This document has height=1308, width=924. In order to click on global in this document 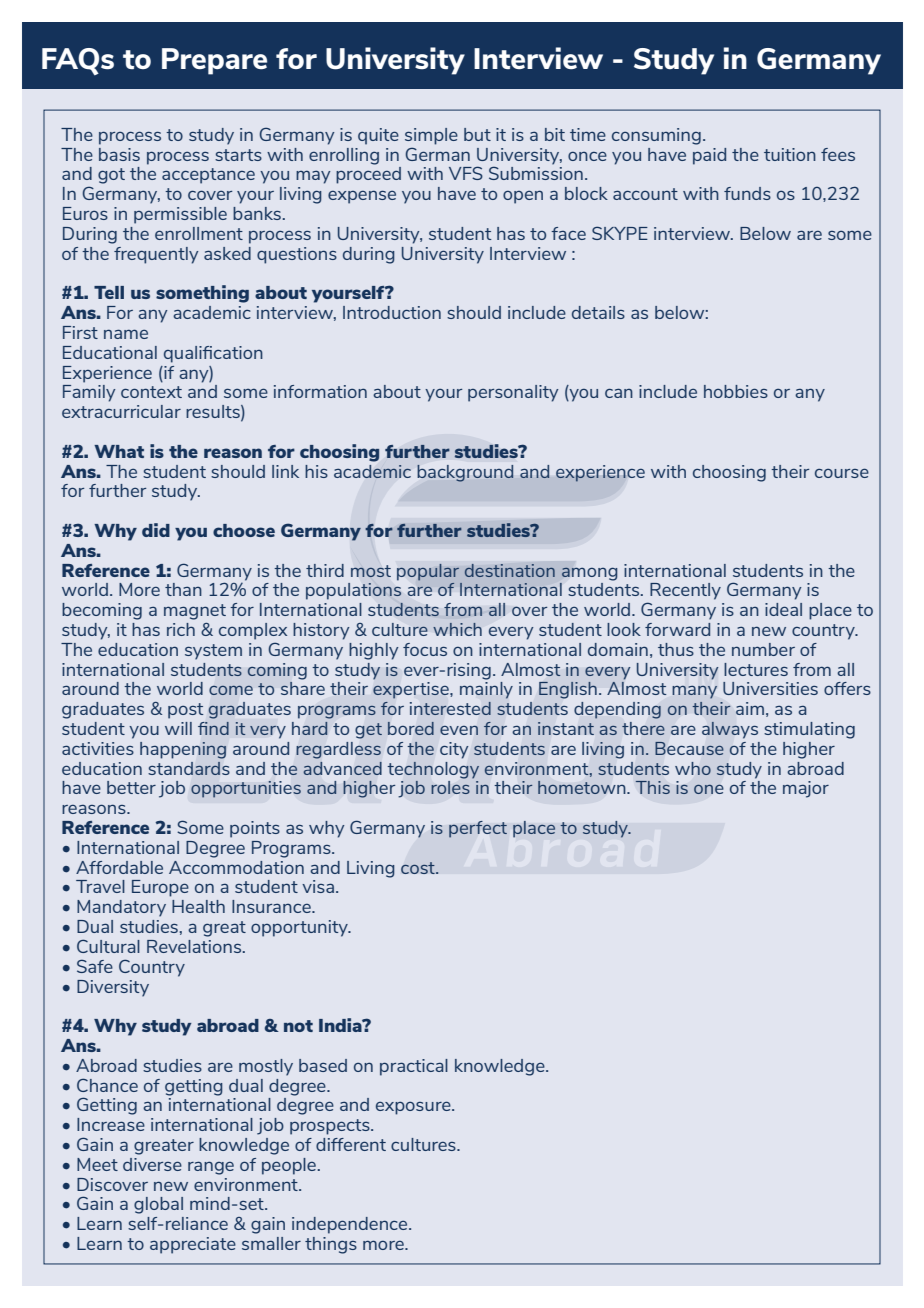, I will do `click(158, 1205)`.
